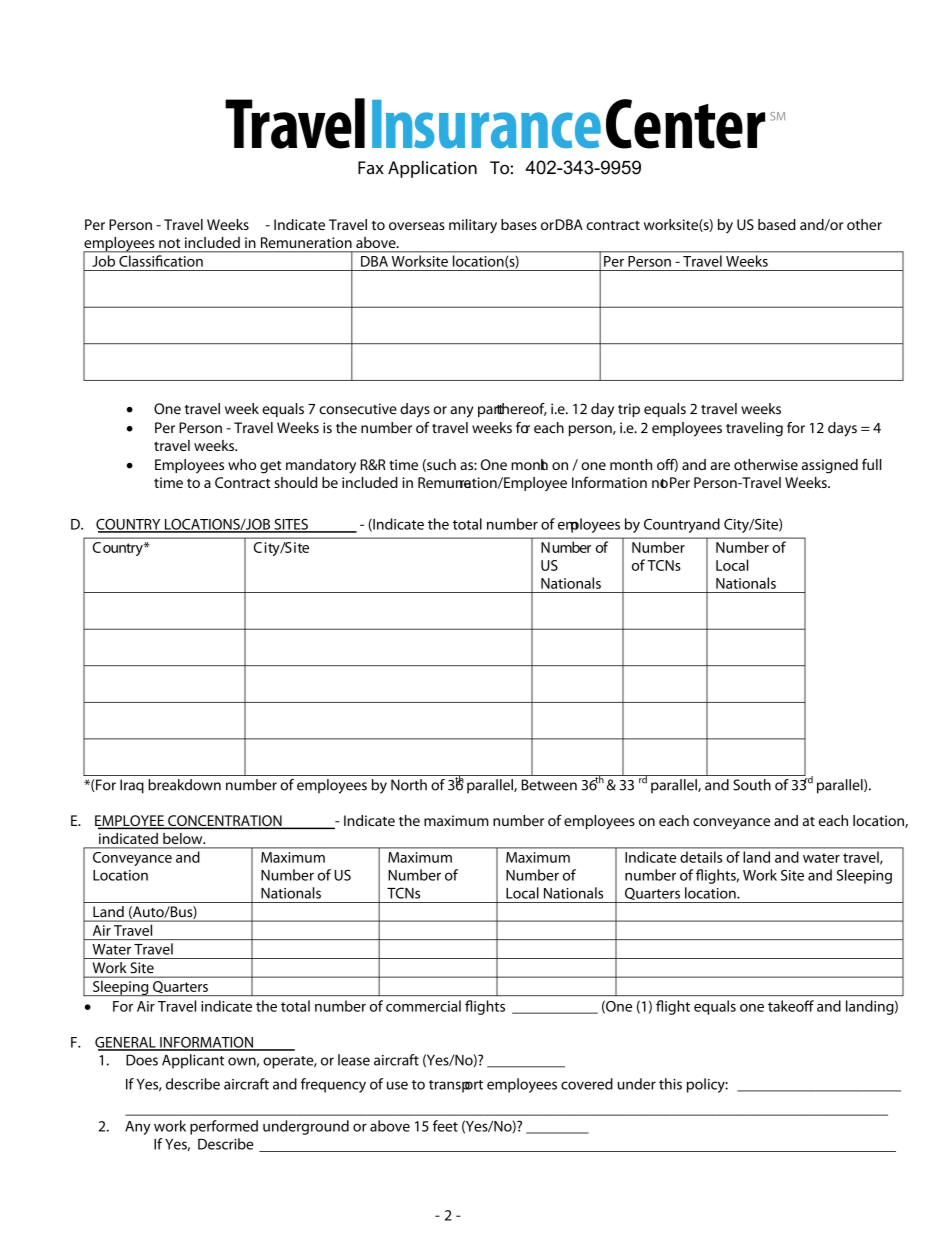 The image size is (952, 1233). I want to click on details, so click(701, 857).
